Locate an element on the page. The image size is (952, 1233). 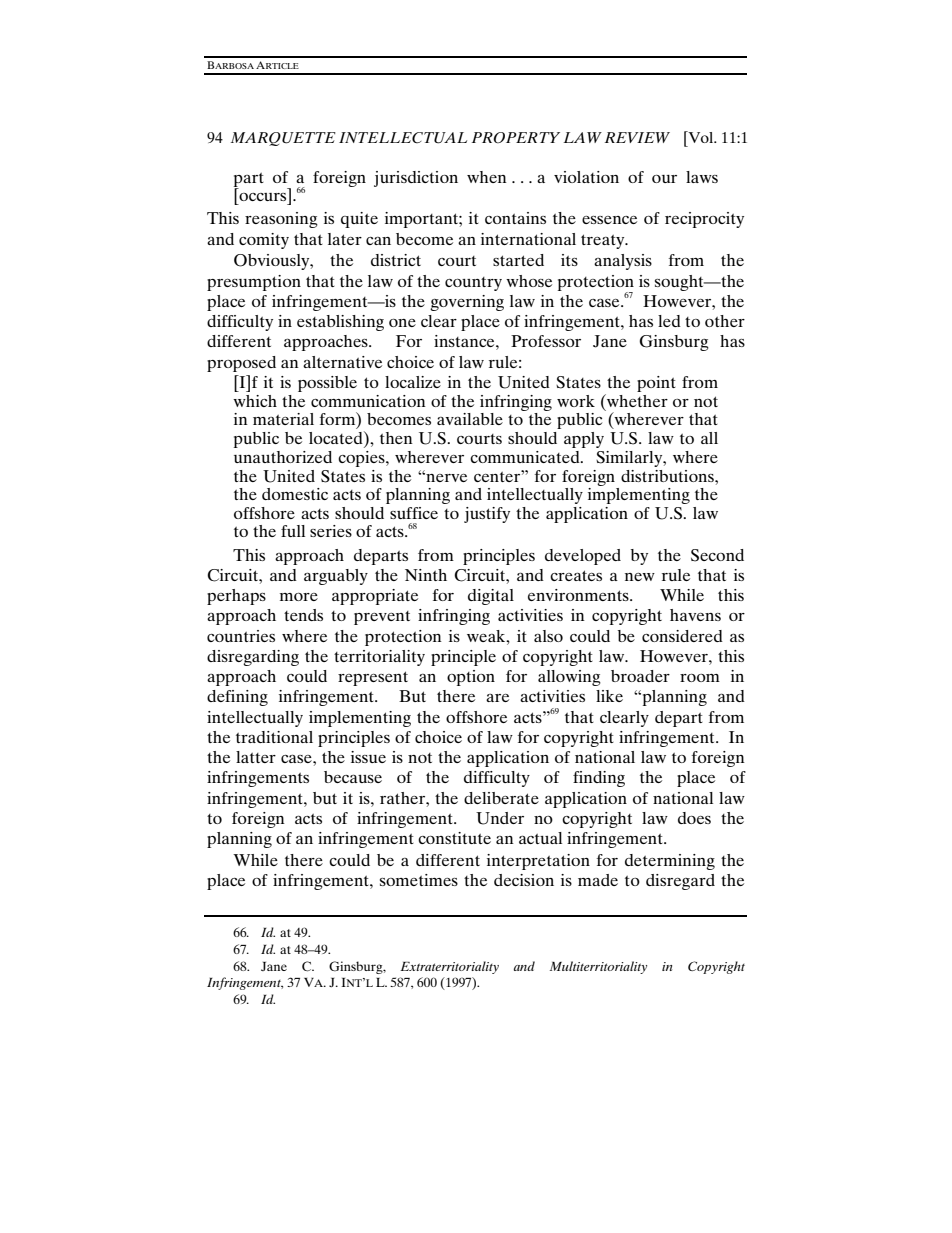
justify is located at coordinates (487, 515).
